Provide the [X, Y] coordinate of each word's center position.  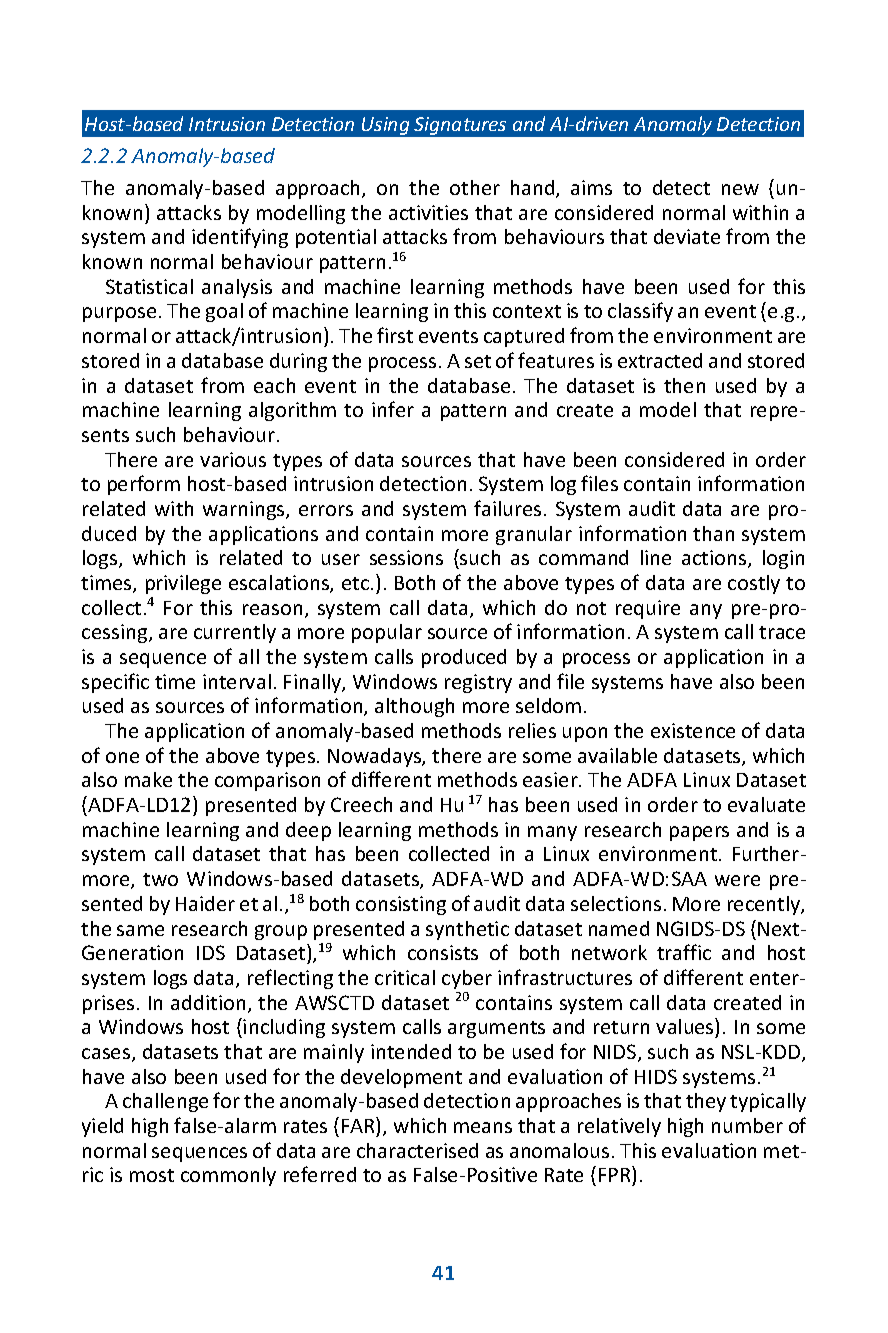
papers [699, 833]
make [148, 779]
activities [428, 212]
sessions [406, 557]
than [713, 533]
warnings [245, 510]
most [152, 1175]
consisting [401, 905]
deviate [687, 236]
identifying [240, 238]
